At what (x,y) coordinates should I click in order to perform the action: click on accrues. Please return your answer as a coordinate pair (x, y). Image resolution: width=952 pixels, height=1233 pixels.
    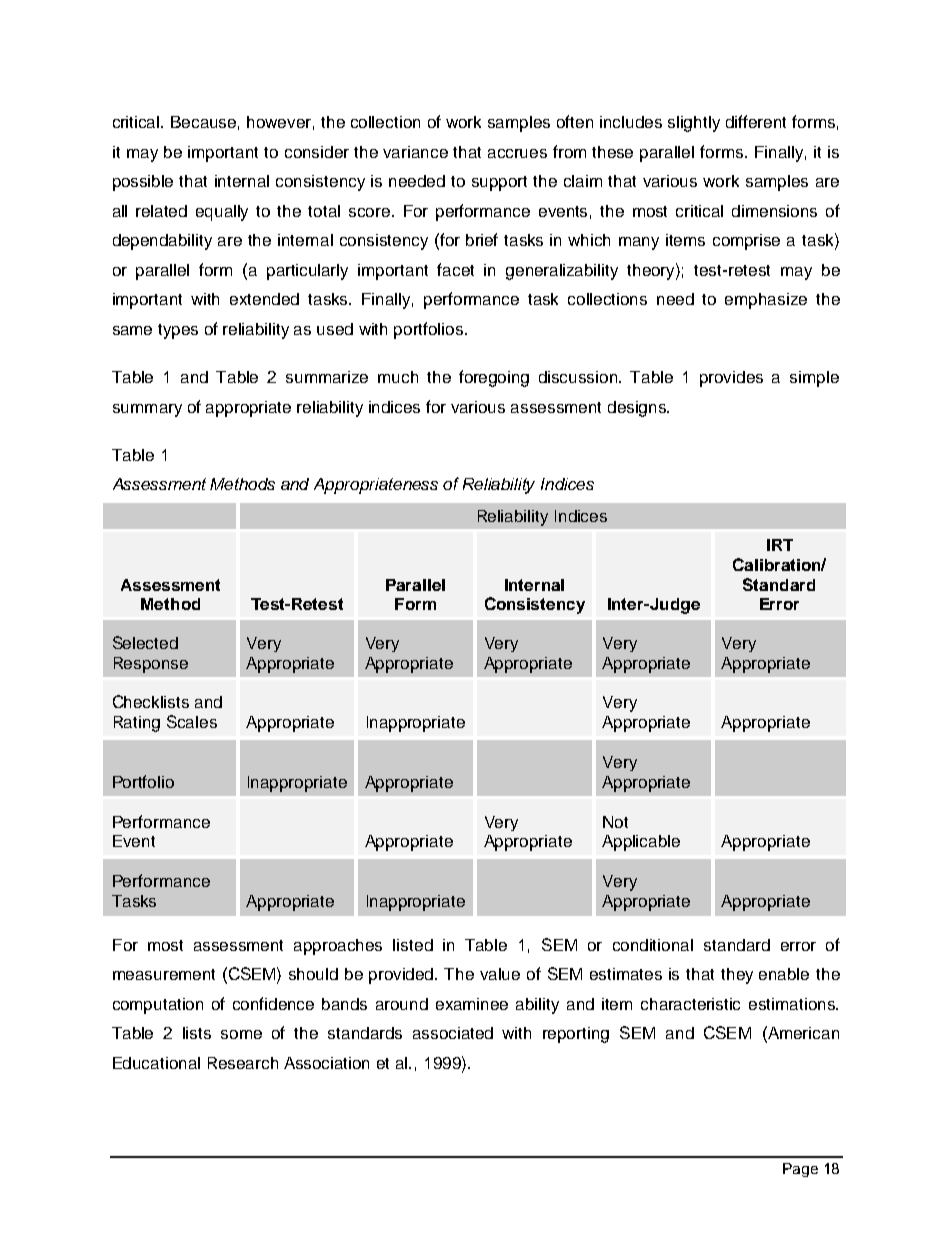
    Looking at the image, I should click on (517, 153).
